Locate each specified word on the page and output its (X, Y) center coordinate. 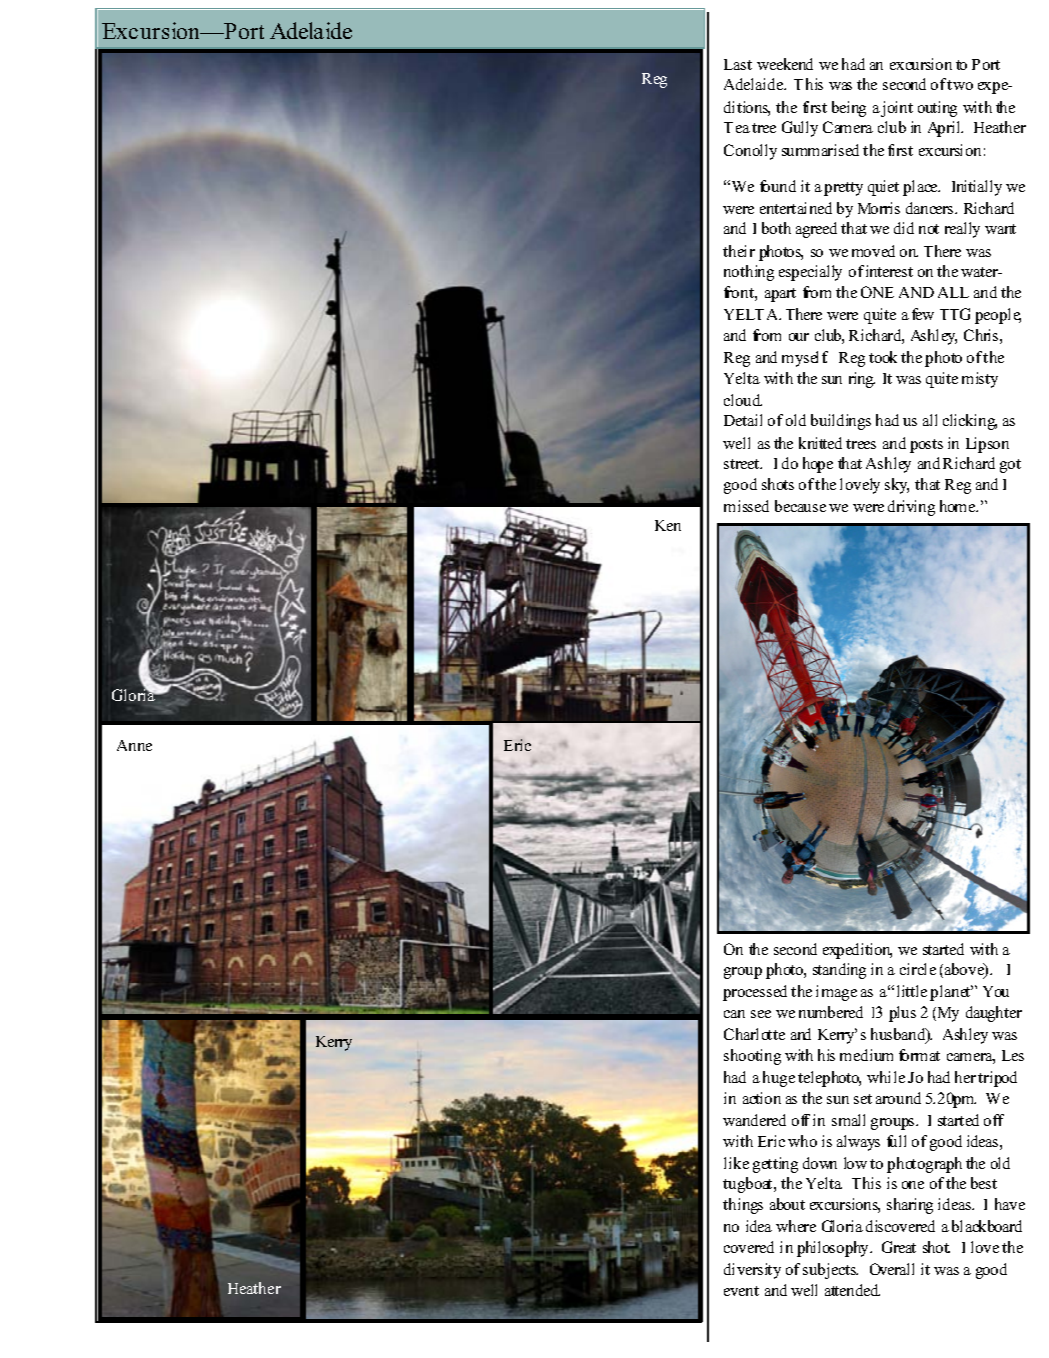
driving (911, 508)
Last (738, 64)
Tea (737, 127)
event (741, 1291)
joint (897, 109)
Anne (134, 745)
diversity (752, 1271)
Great (899, 1247)
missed (746, 506)
